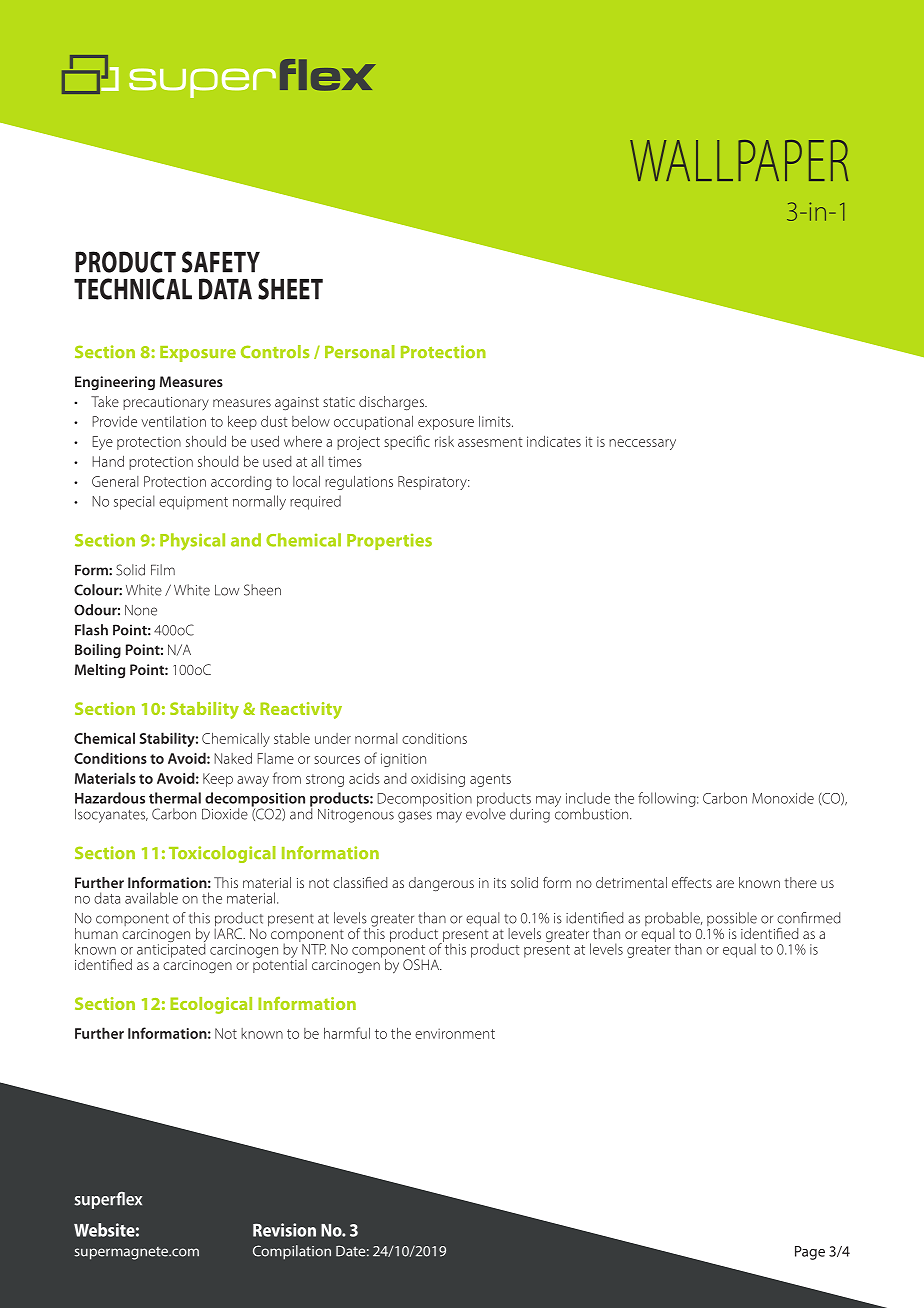  Describe the element at coordinates (783, 798) in the document. I see `Monoxide` at that location.
